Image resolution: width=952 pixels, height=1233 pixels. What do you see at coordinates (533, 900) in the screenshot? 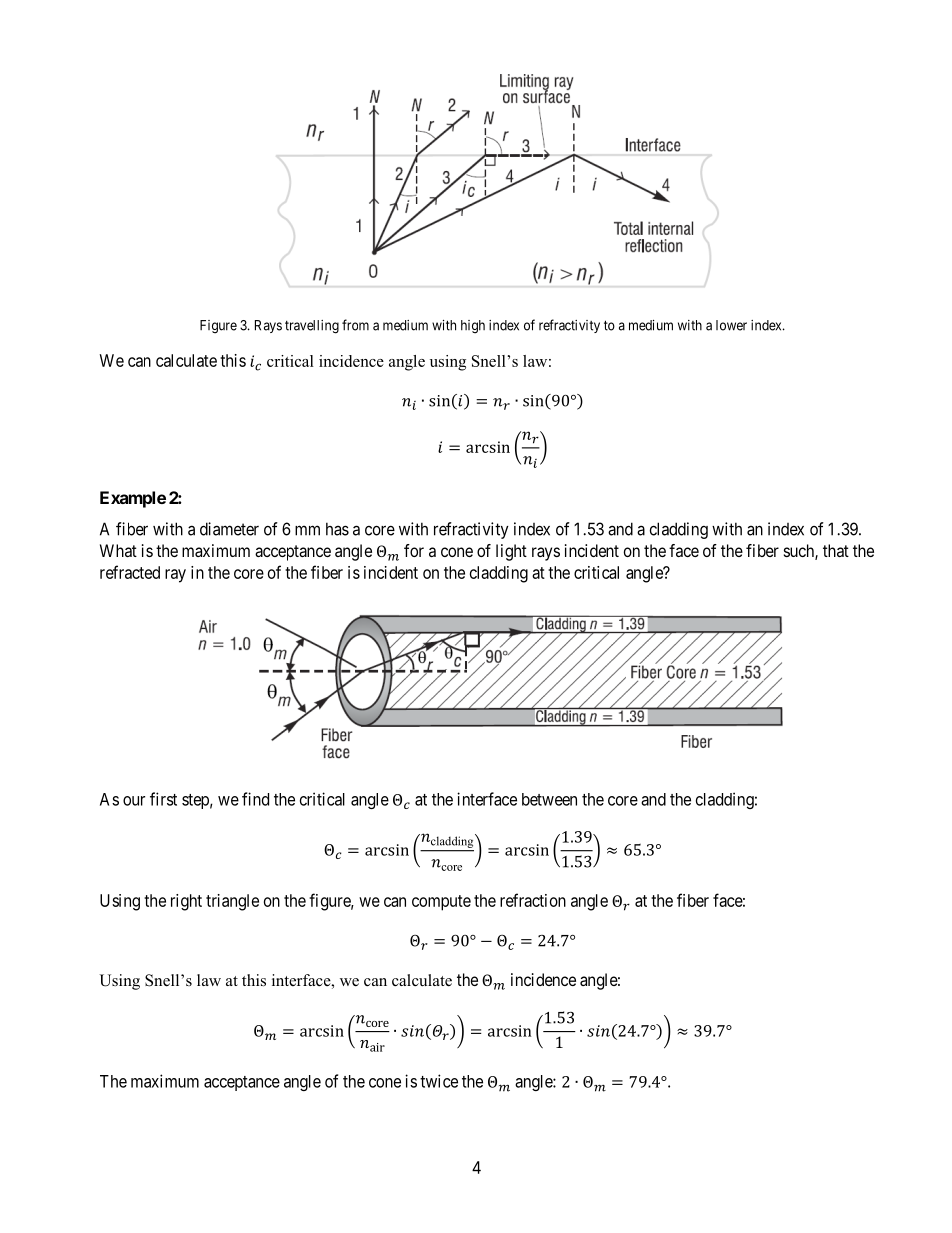
I see `refraction` at bounding box center [533, 900].
